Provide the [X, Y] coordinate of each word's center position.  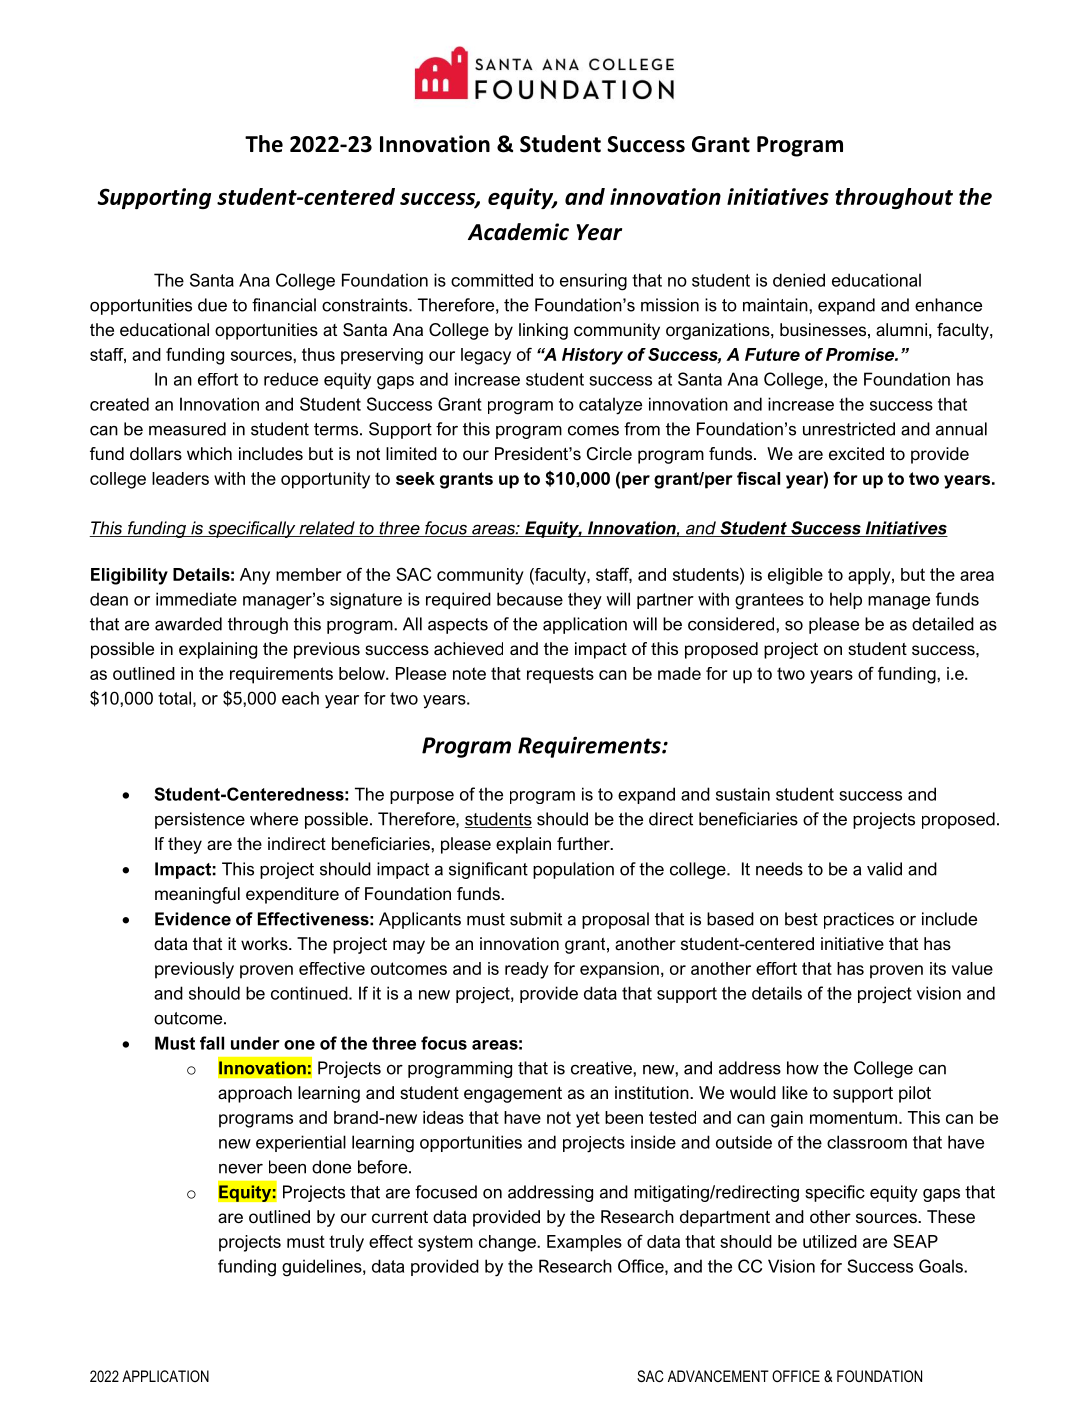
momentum [853, 1117]
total [174, 698]
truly [346, 1243]
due [212, 305]
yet [588, 1119]
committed [492, 280]
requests [560, 675]
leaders [180, 478]
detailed [943, 624]
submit [536, 919]
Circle [609, 453]
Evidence [193, 919]
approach [255, 1094]
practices [859, 920]
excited [856, 453]
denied [799, 280]
